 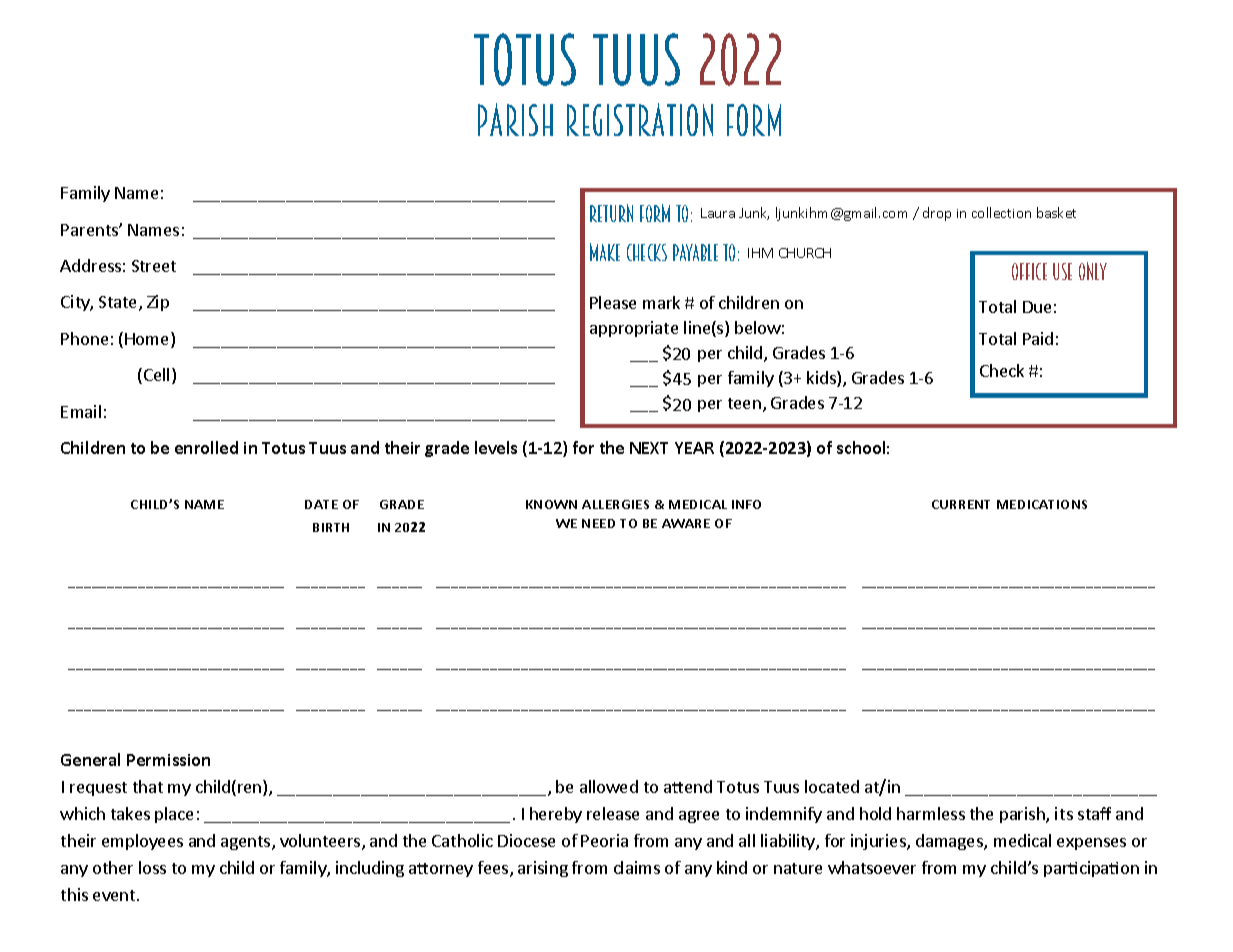 I want to click on ALLERGIES, so click(x=615, y=504).
